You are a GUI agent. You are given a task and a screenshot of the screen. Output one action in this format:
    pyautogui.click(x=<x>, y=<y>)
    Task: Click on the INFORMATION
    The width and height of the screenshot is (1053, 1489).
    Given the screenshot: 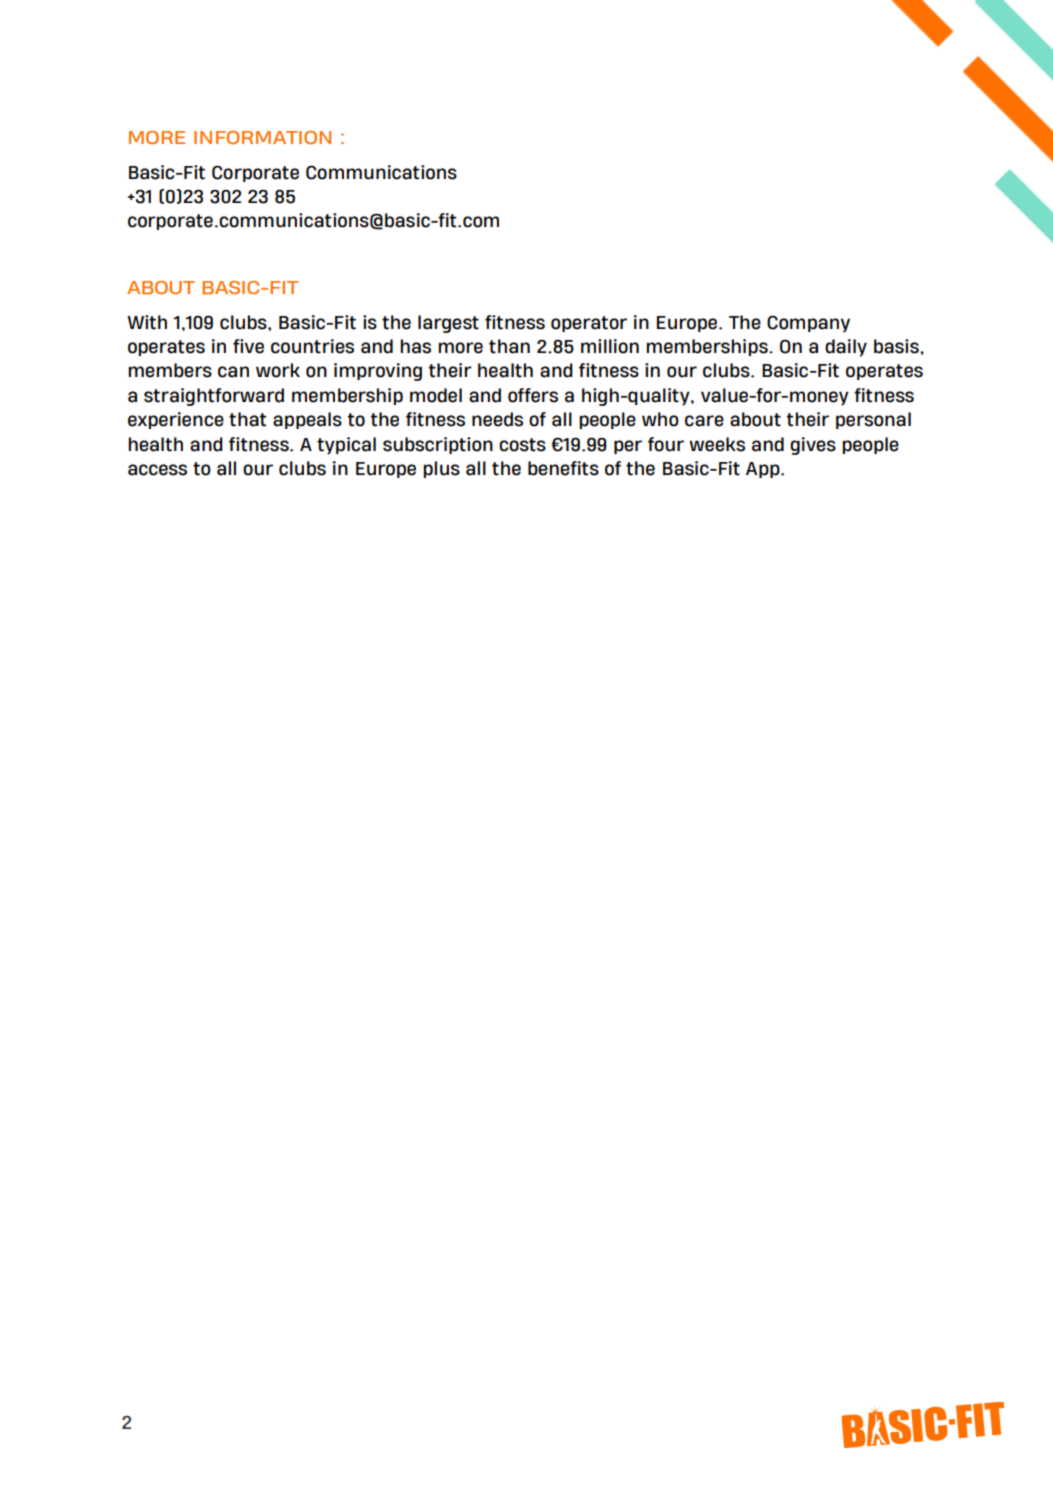 What is the action you would take?
    pyautogui.click(x=262, y=137)
